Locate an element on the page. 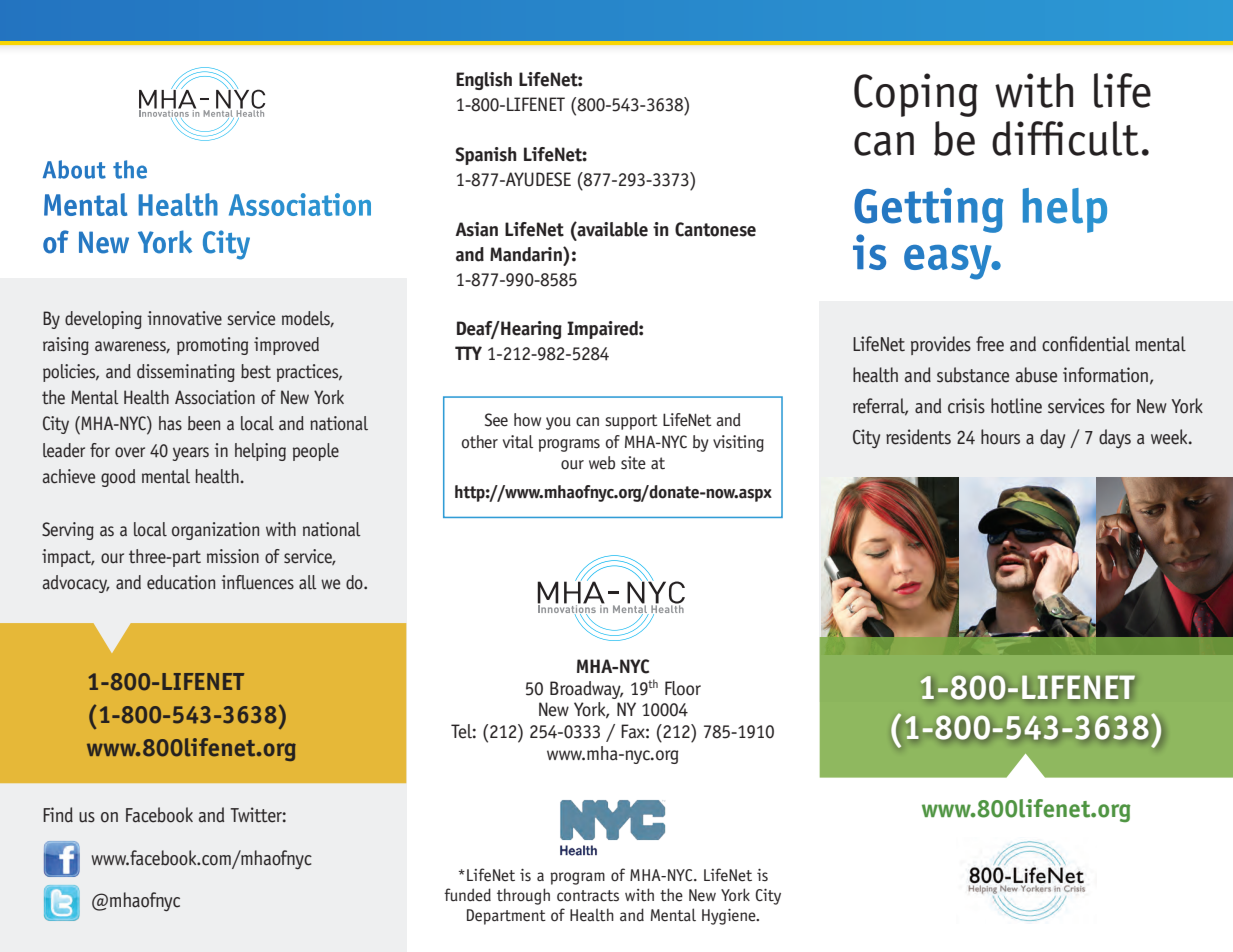  free is located at coordinates (990, 344).
